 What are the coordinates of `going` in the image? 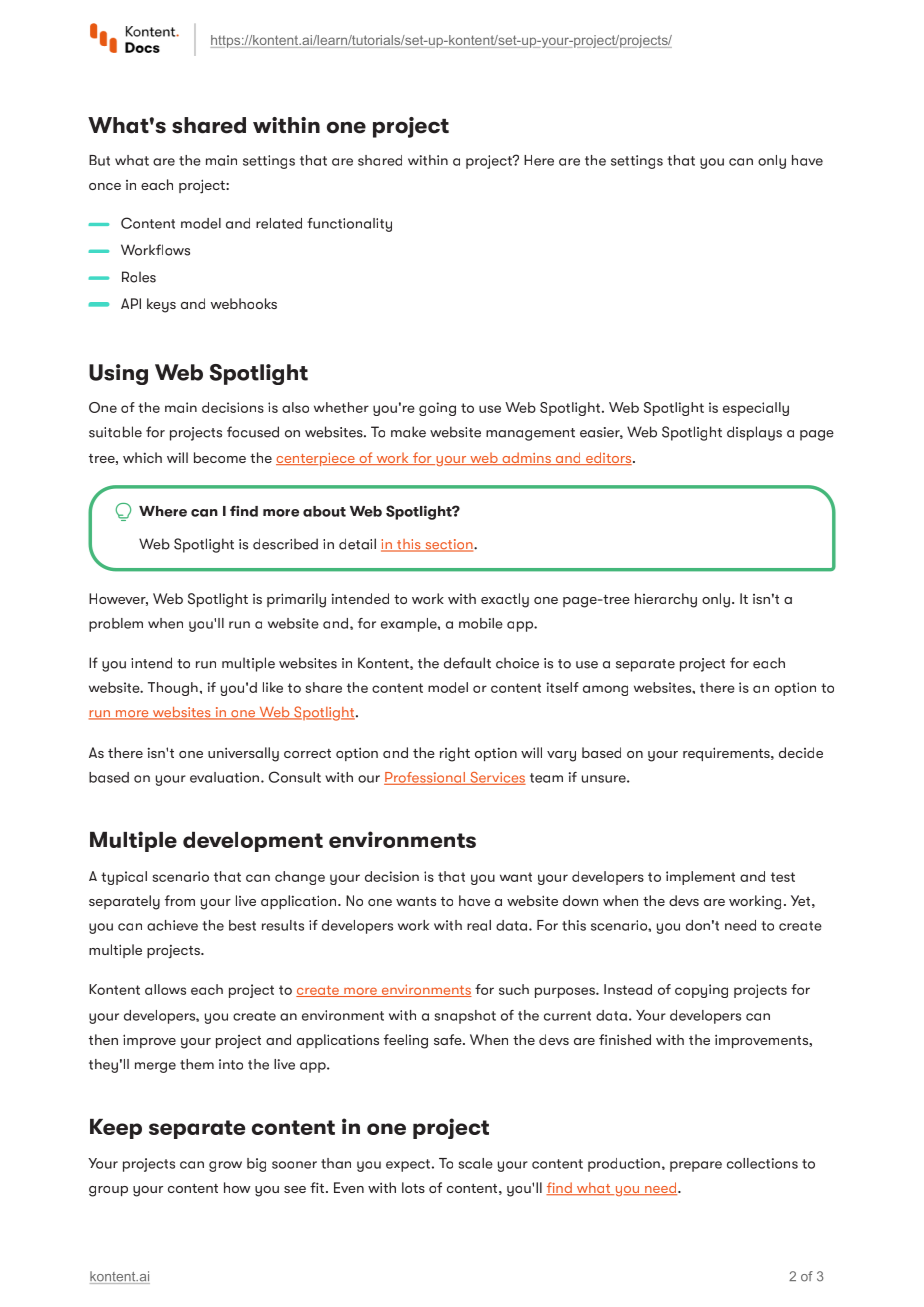 It's located at (437, 409).
